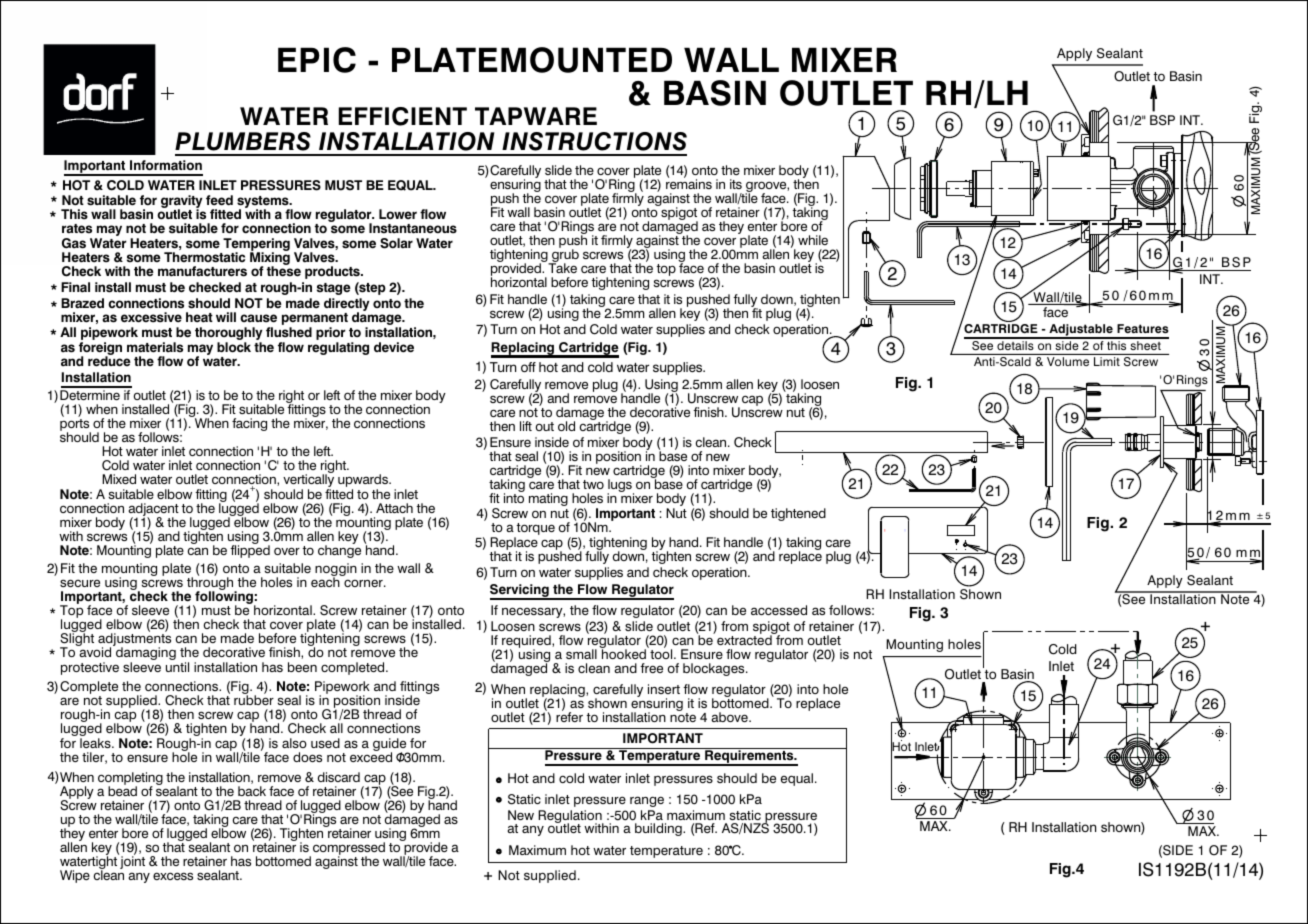 The image size is (1308, 924). What do you see at coordinates (1081, 331) in the screenshot?
I see `Adjustable` at bounding box center [1081, 331].
